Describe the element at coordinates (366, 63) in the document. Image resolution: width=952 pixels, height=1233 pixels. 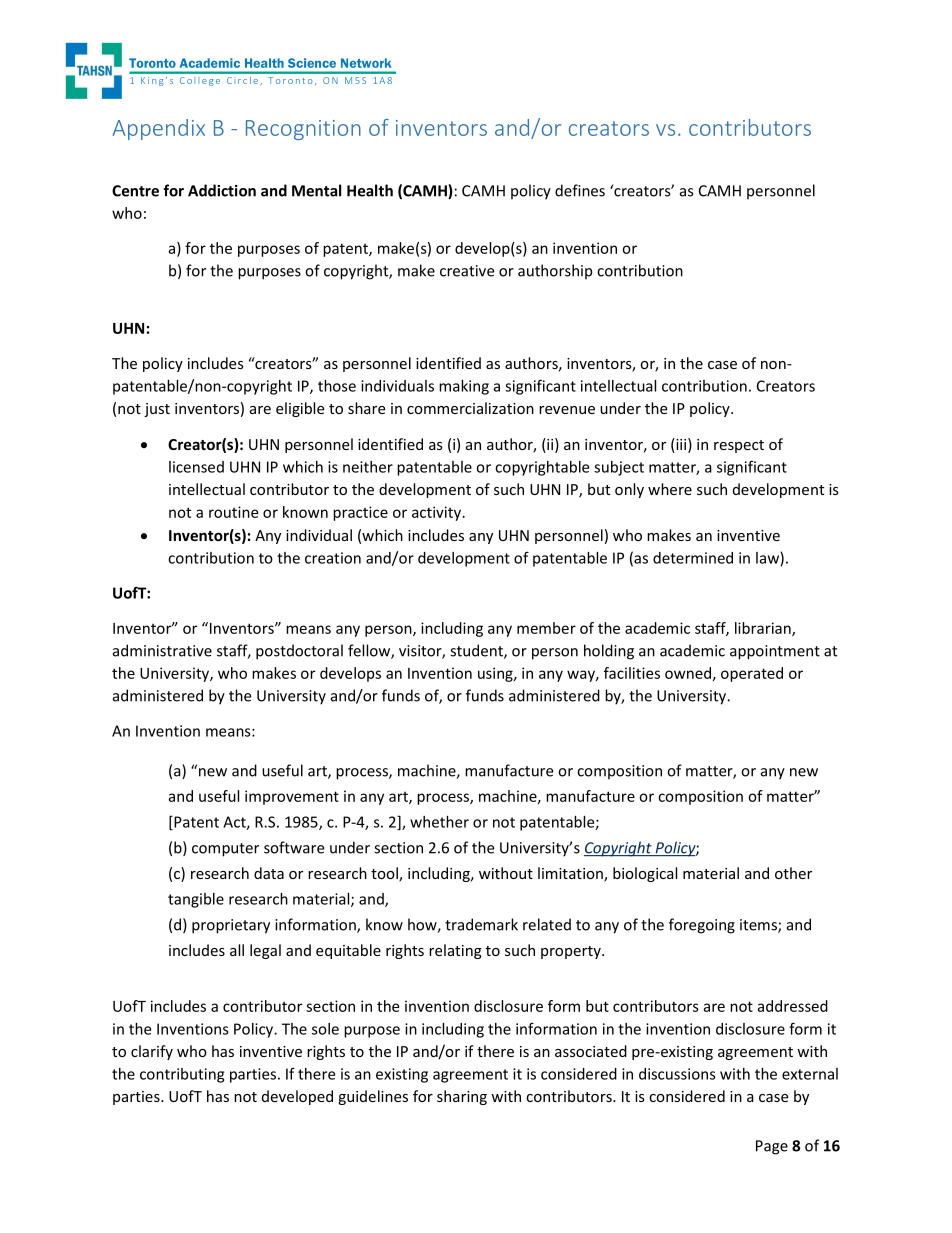
I see `Network` at that location.
